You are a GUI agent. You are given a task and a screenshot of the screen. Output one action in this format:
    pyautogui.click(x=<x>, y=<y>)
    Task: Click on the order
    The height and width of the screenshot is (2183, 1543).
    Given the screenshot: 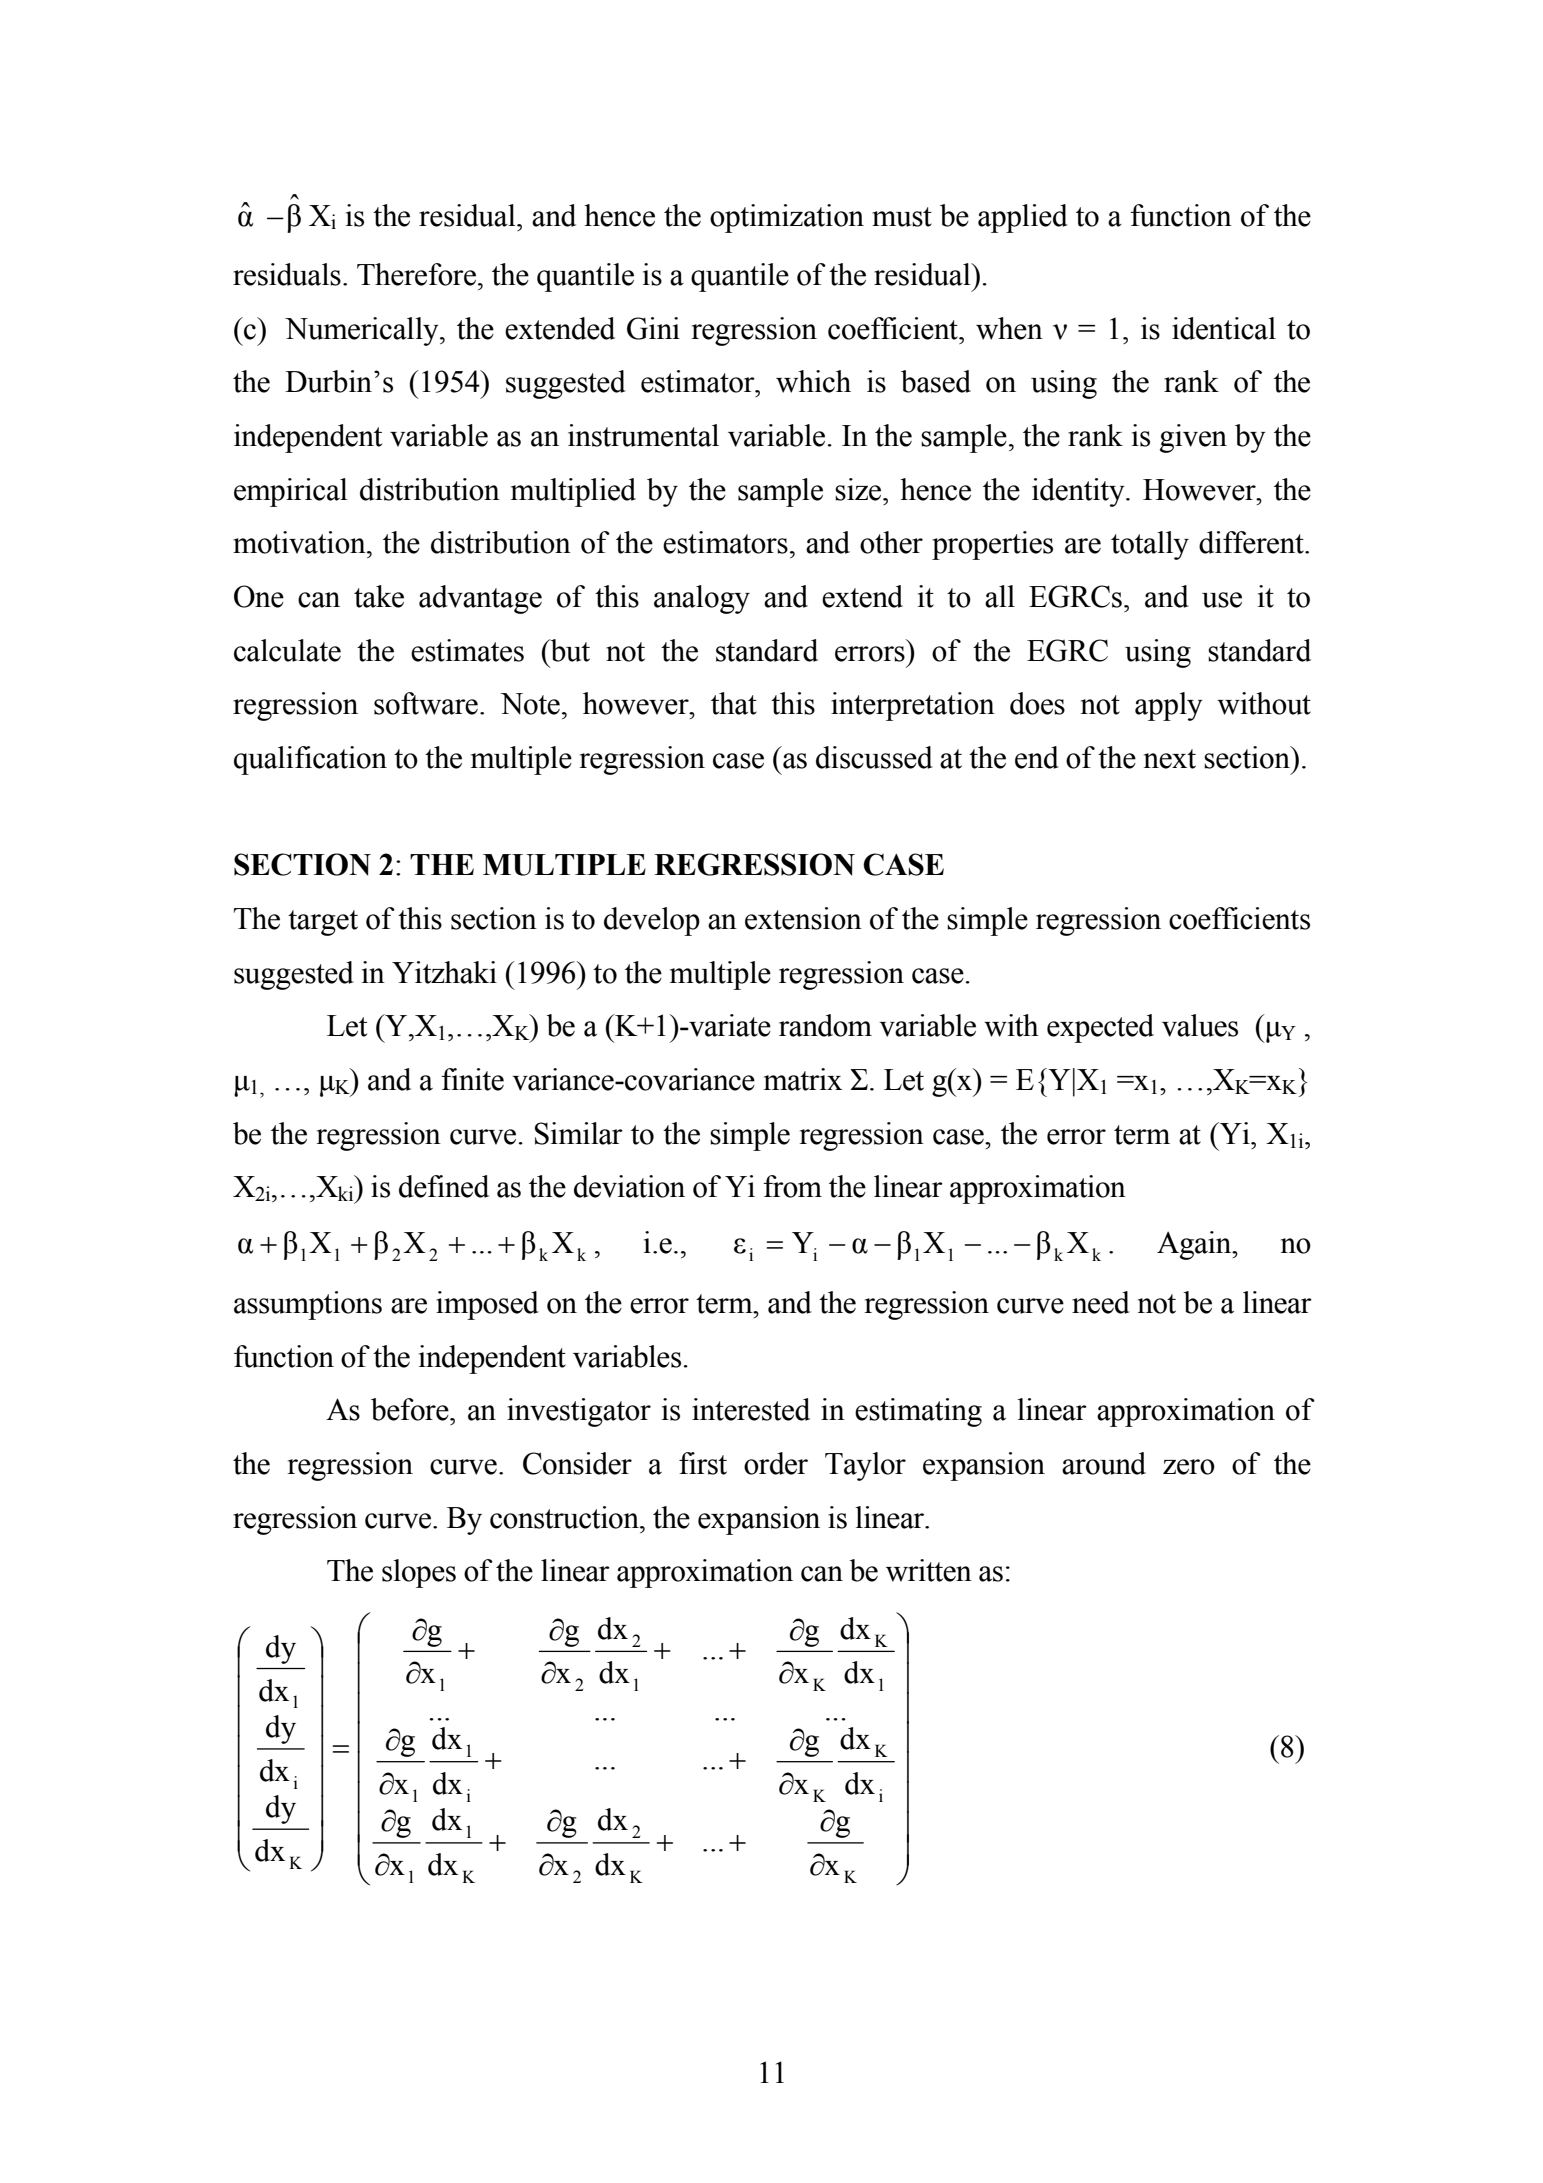 What is the action you would take?
    pyautogui.click(x=776, y=1463)
